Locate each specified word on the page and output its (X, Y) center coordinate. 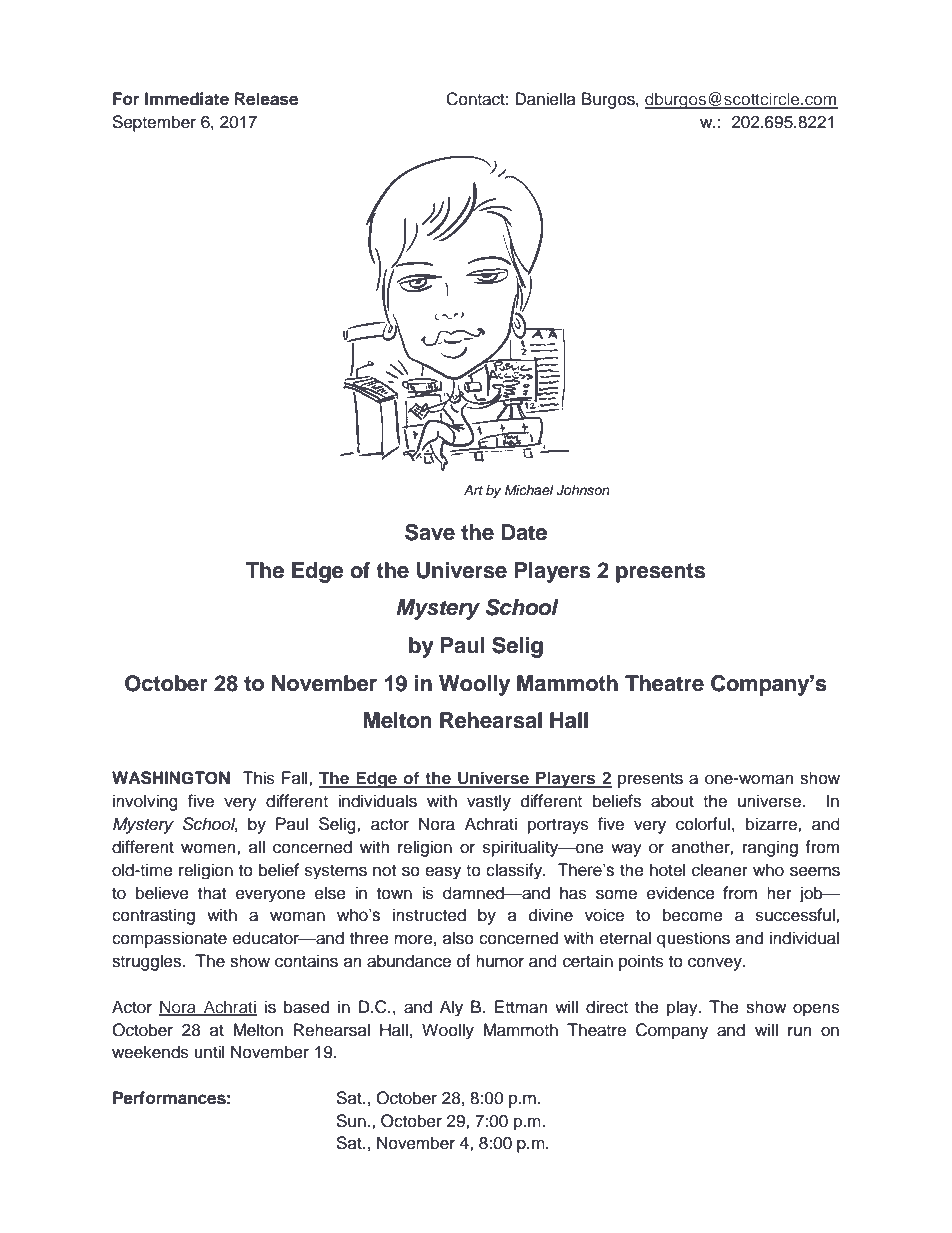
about (672, 801)
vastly (489, 802)
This (258, 778)
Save (430, 532)
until (209, 1052)
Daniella (545, 99)
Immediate (187, 99)
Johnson (583, 490)
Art (473, 490)
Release (266, 99)
